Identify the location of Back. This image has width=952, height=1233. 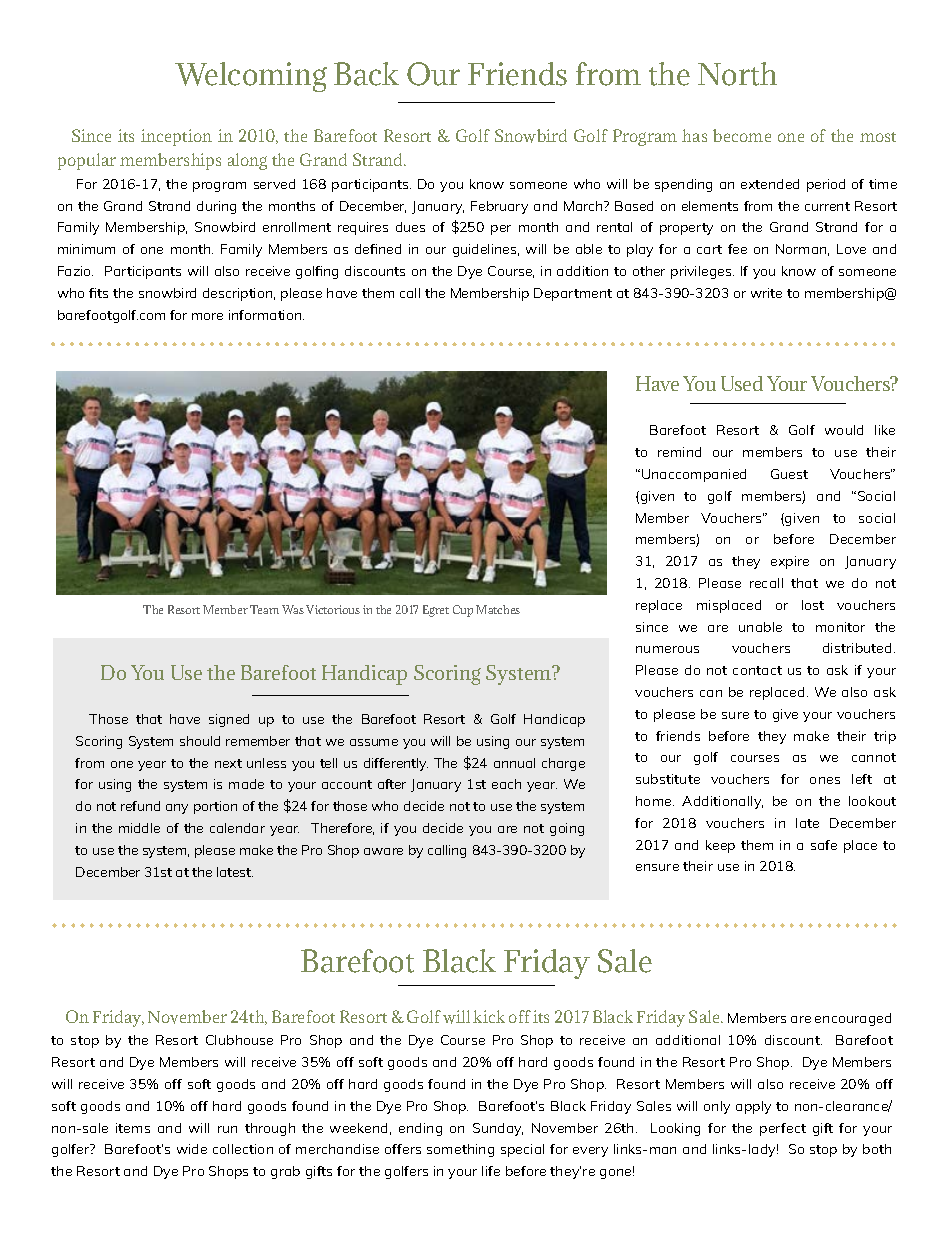
(366, 74).
